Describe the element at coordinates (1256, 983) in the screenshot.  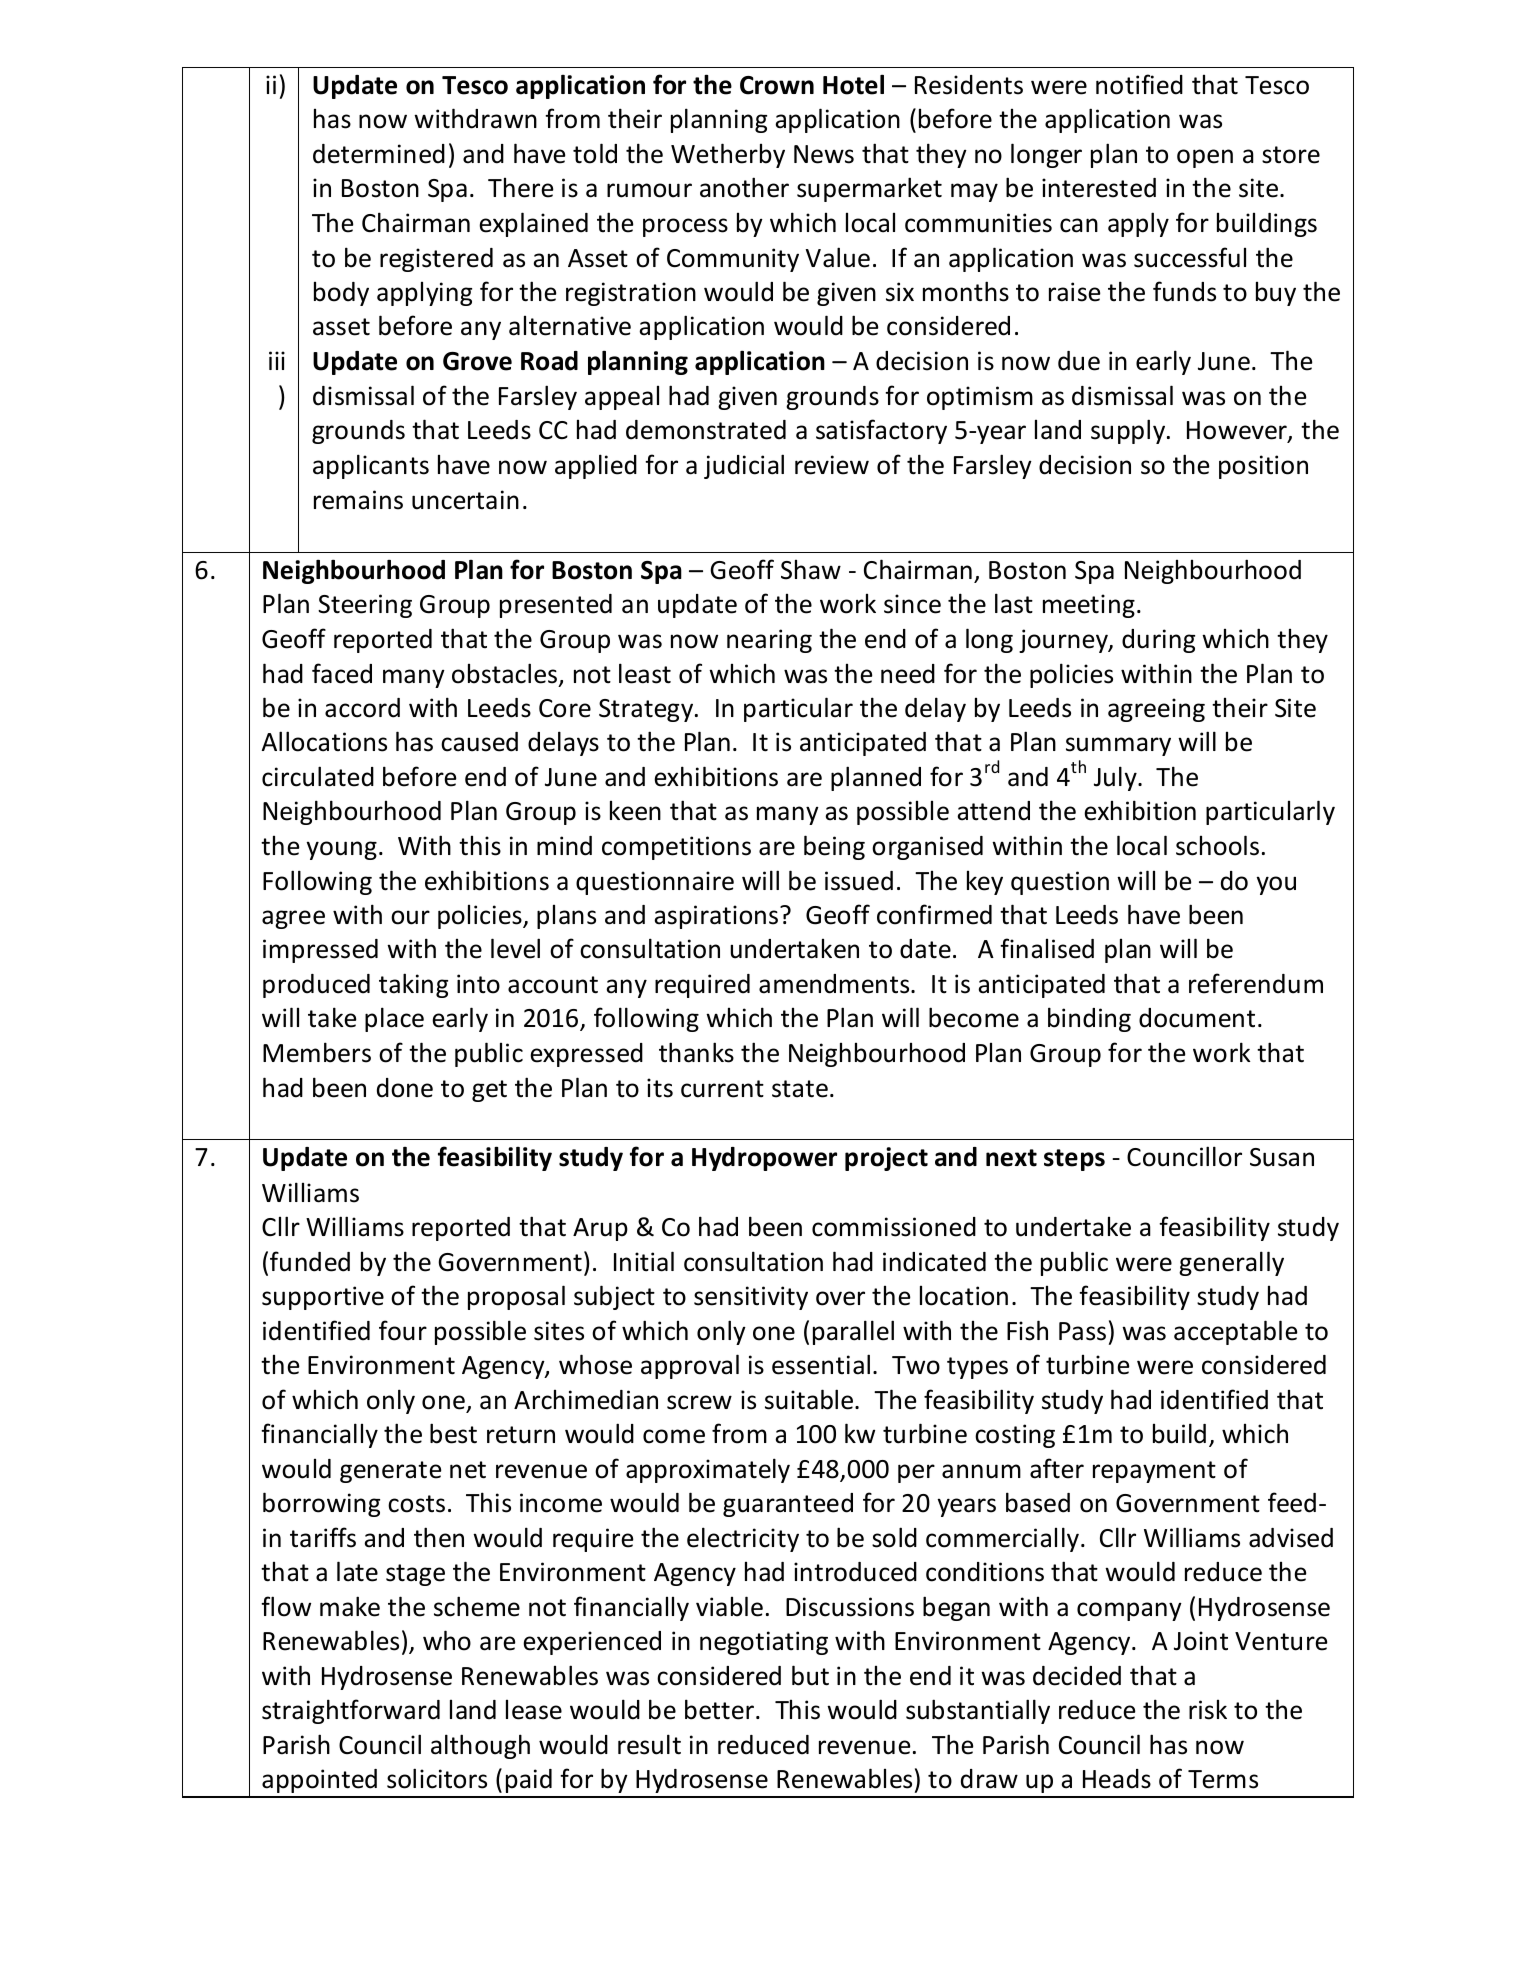
I see `referendum` at that location.
